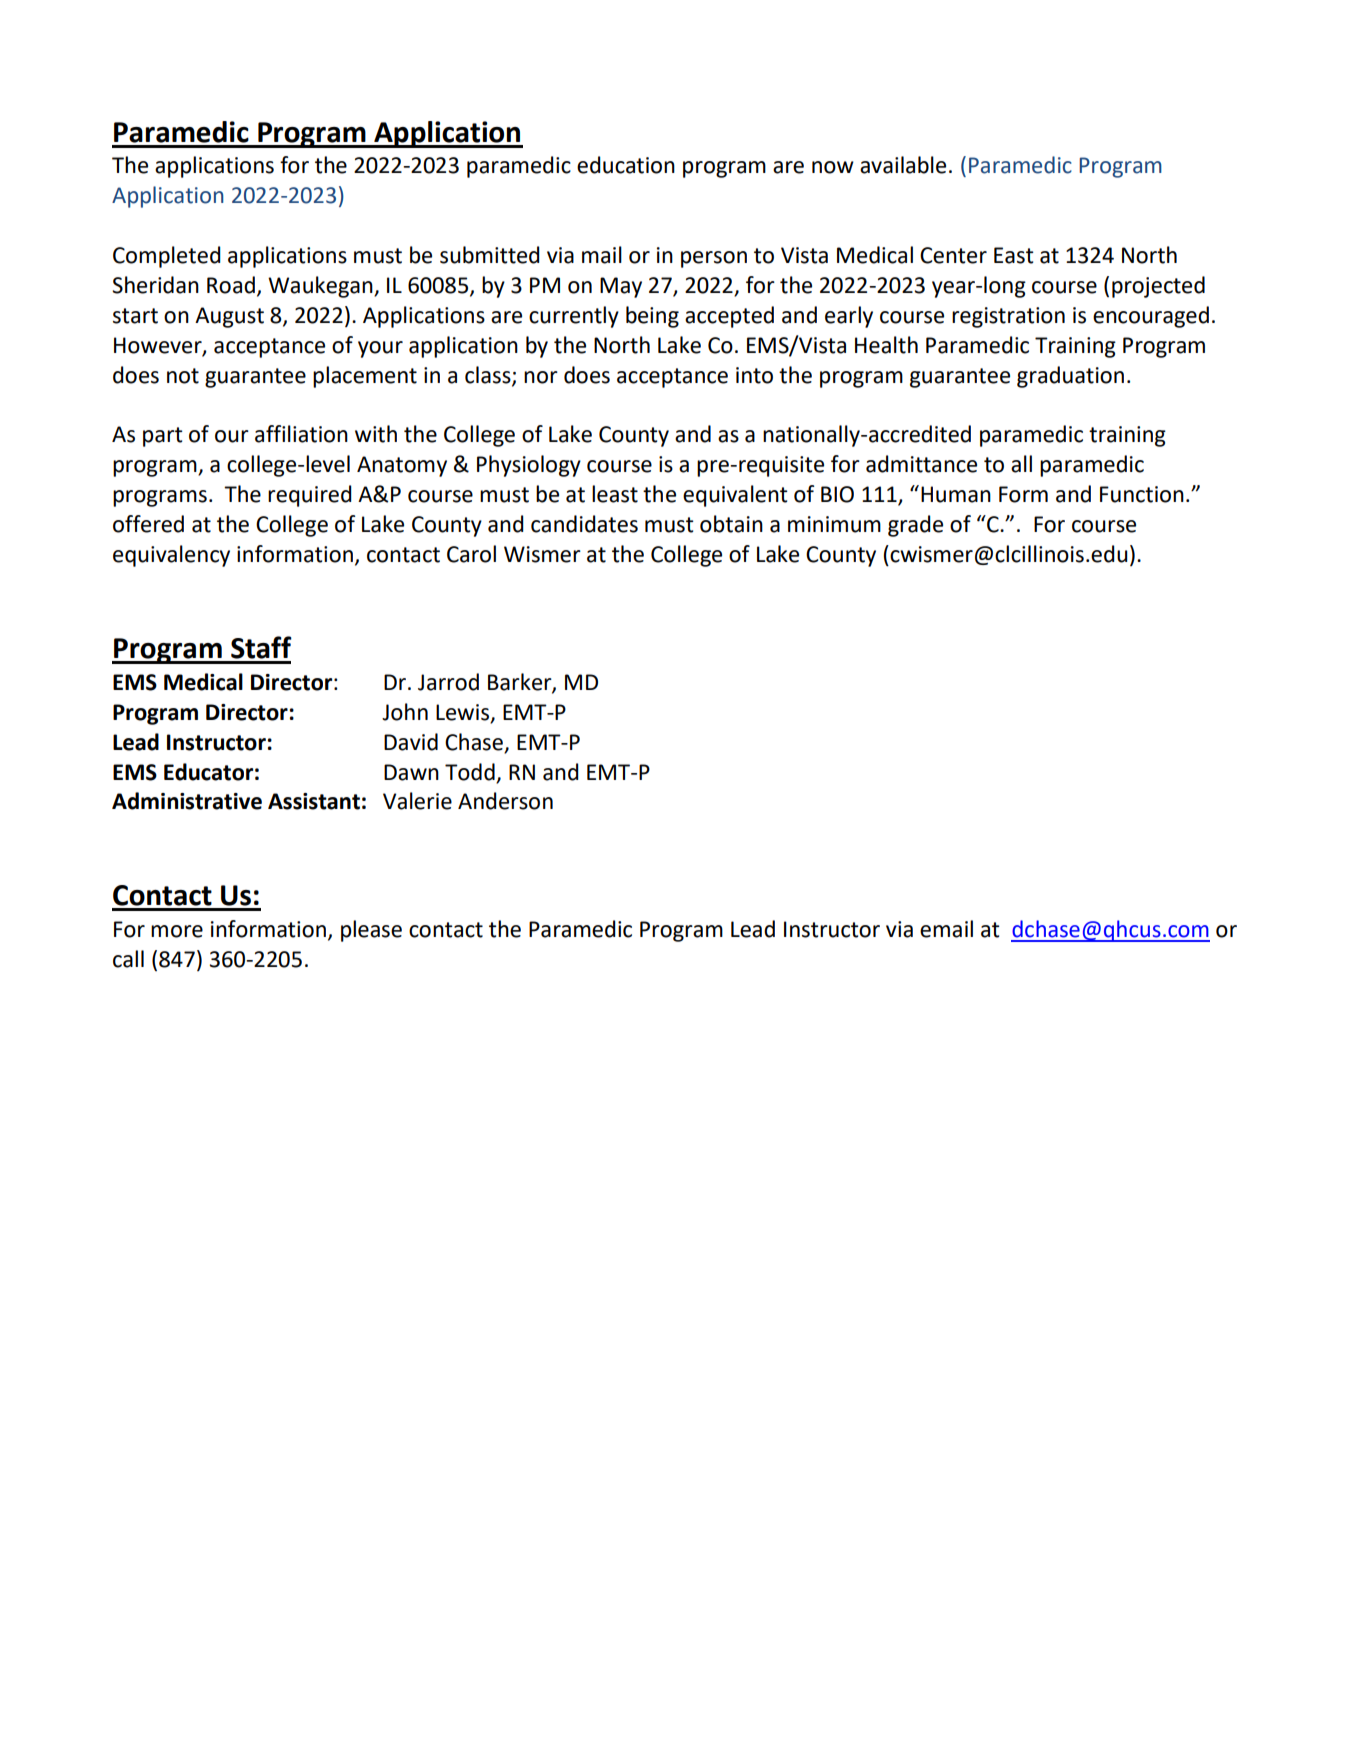 This screenshot has width=1362, height=1763. What do you see at coordinates (915, 526) in the screenshot?
I see `grade` at bounding box center [915, 526].
